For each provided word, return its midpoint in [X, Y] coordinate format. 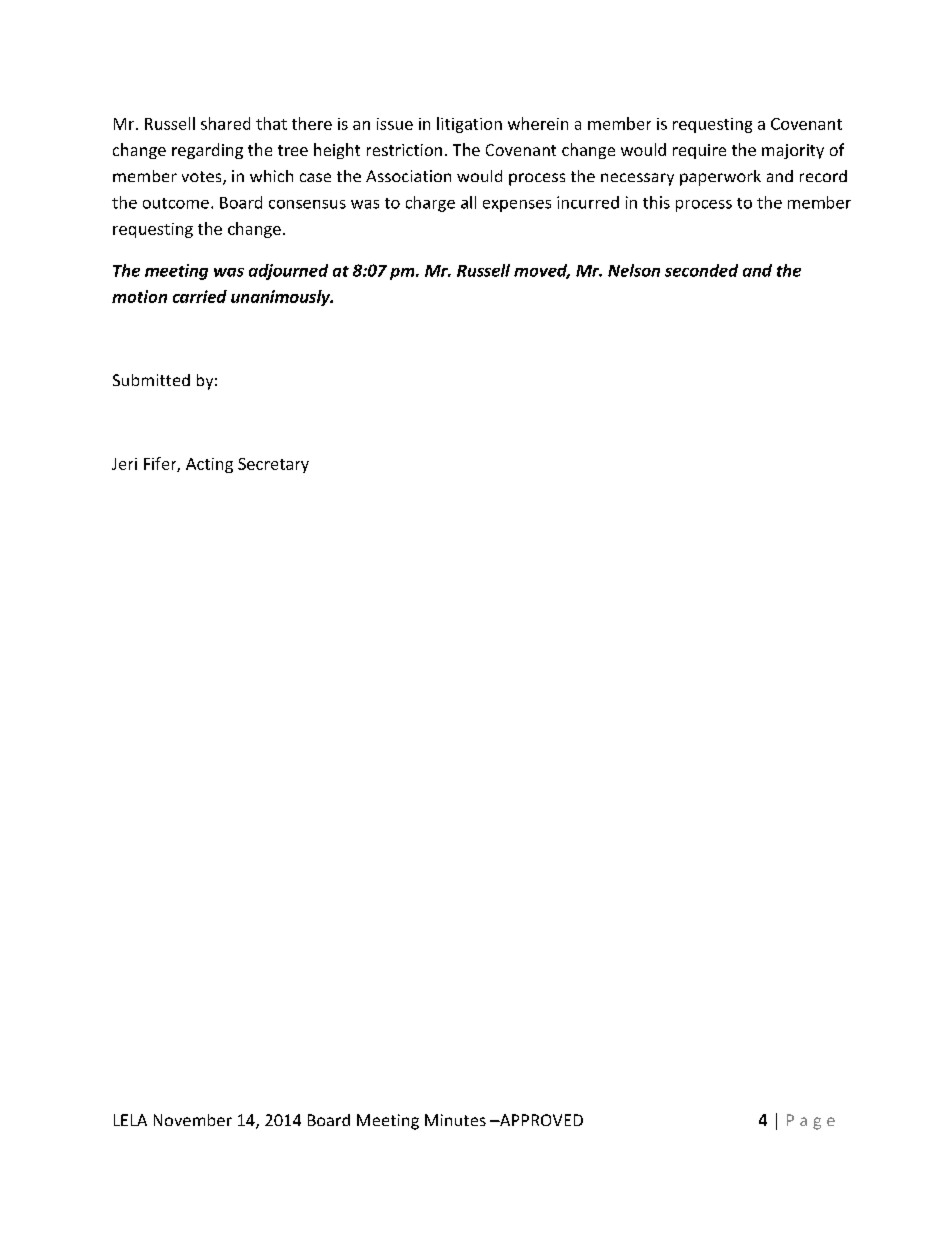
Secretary [273, 465]
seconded [701, 270]
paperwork [720, 178]
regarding [207, 151]
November [193, 1120]
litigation [469, 125]
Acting [209, 465]
